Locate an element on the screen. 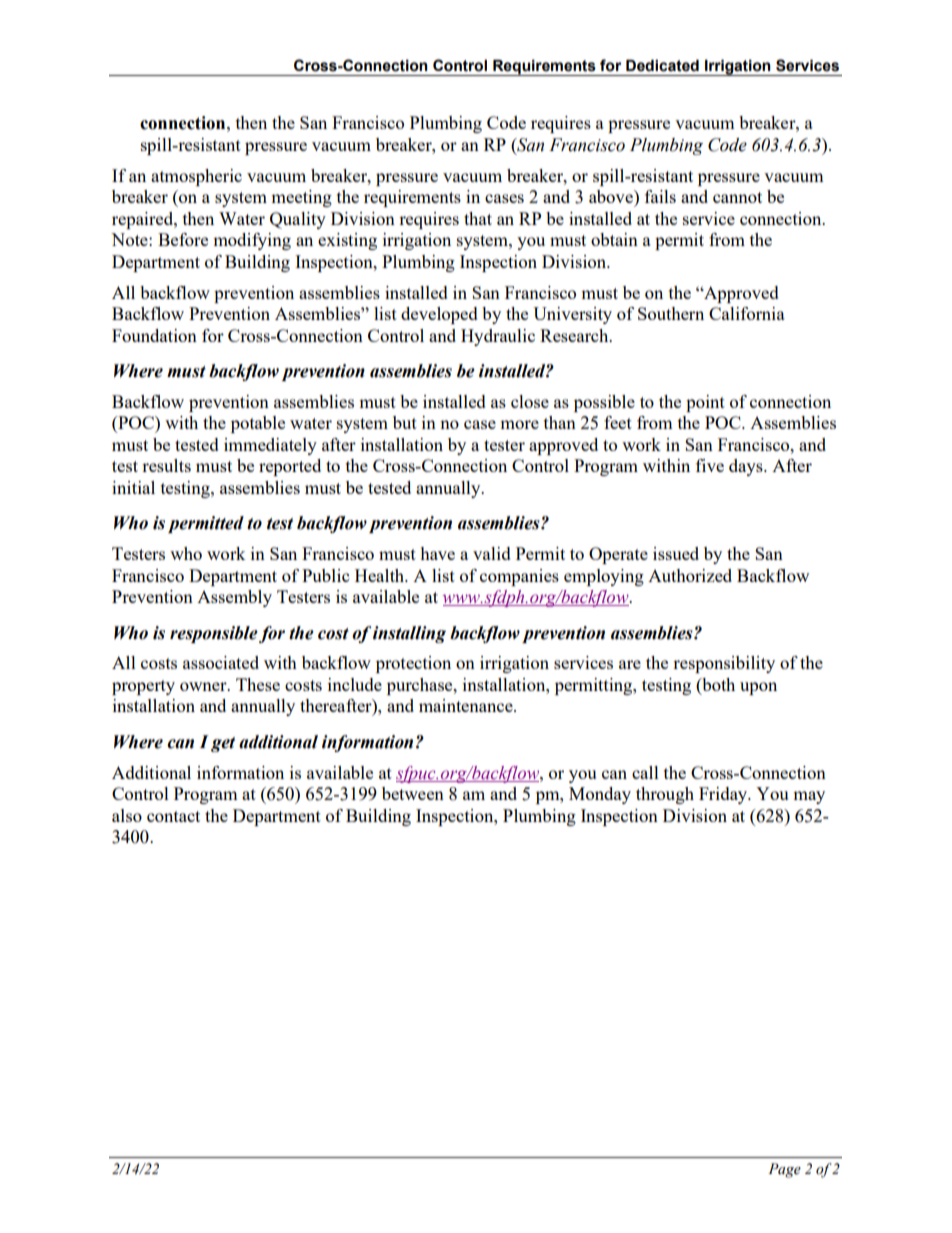 The height and width of the screenshot is (1233, 952). atmospheric is located at coordinates (196, 177).
